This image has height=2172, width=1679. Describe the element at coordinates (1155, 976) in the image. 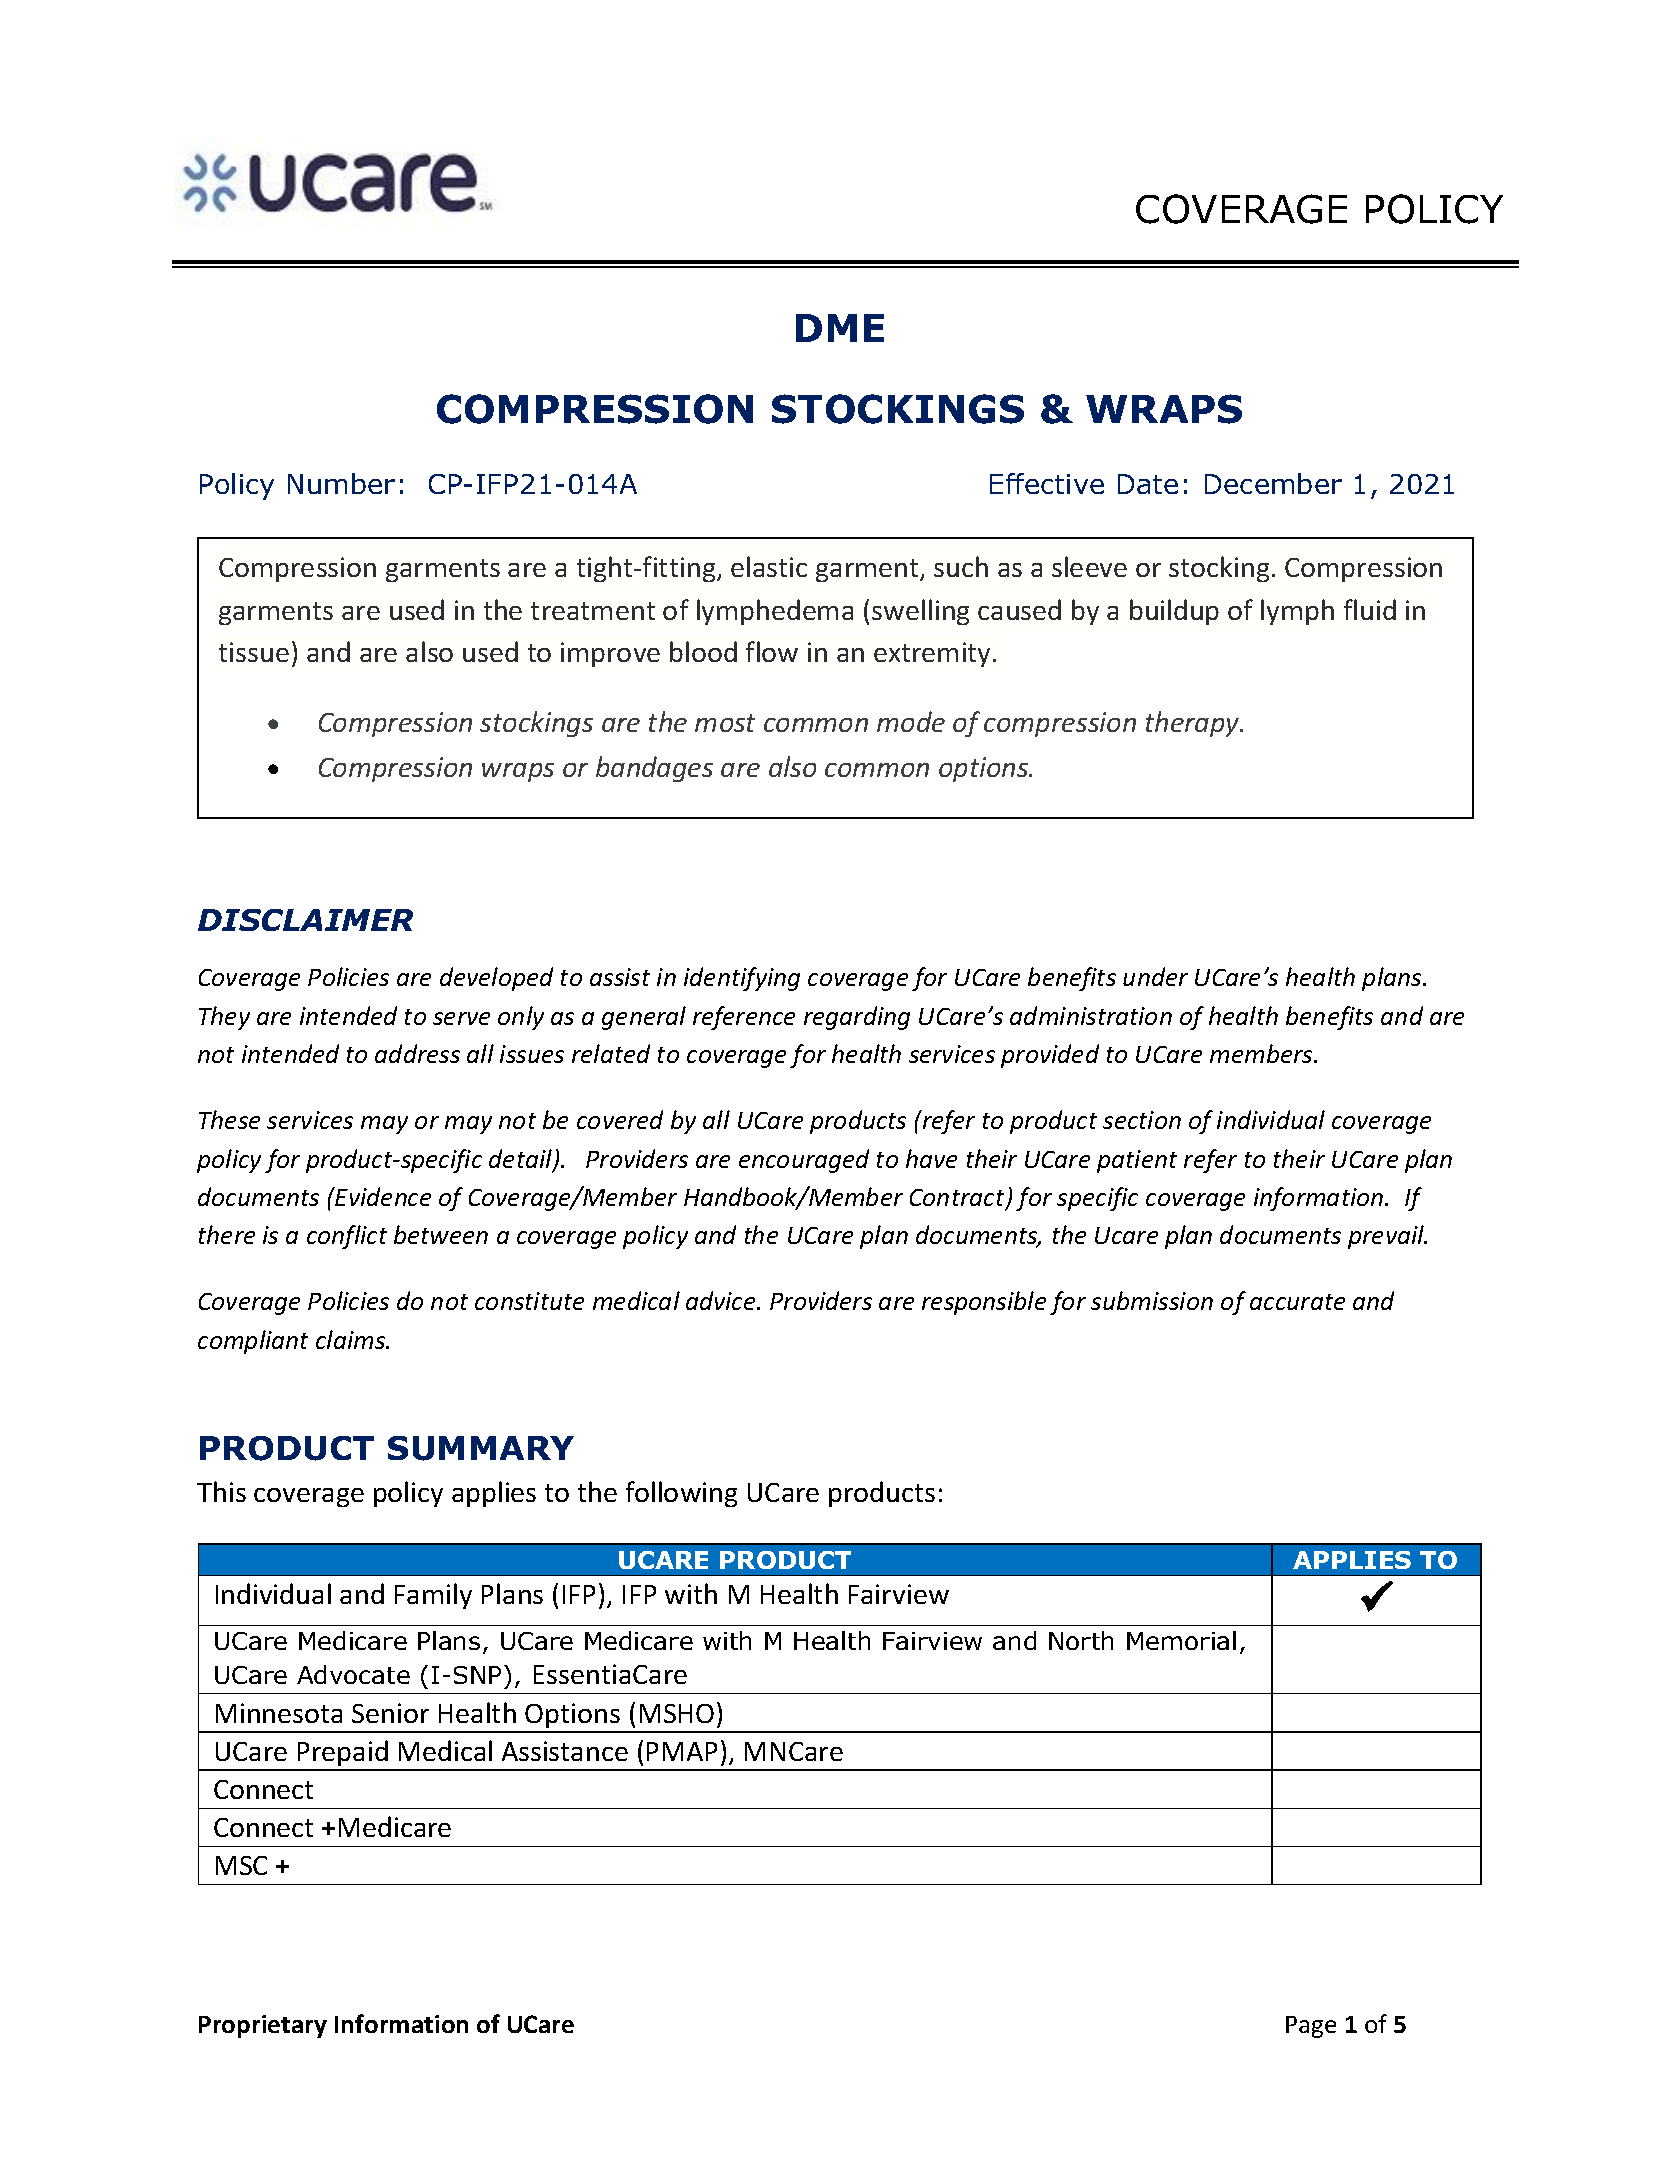

I see `under` at that location.
